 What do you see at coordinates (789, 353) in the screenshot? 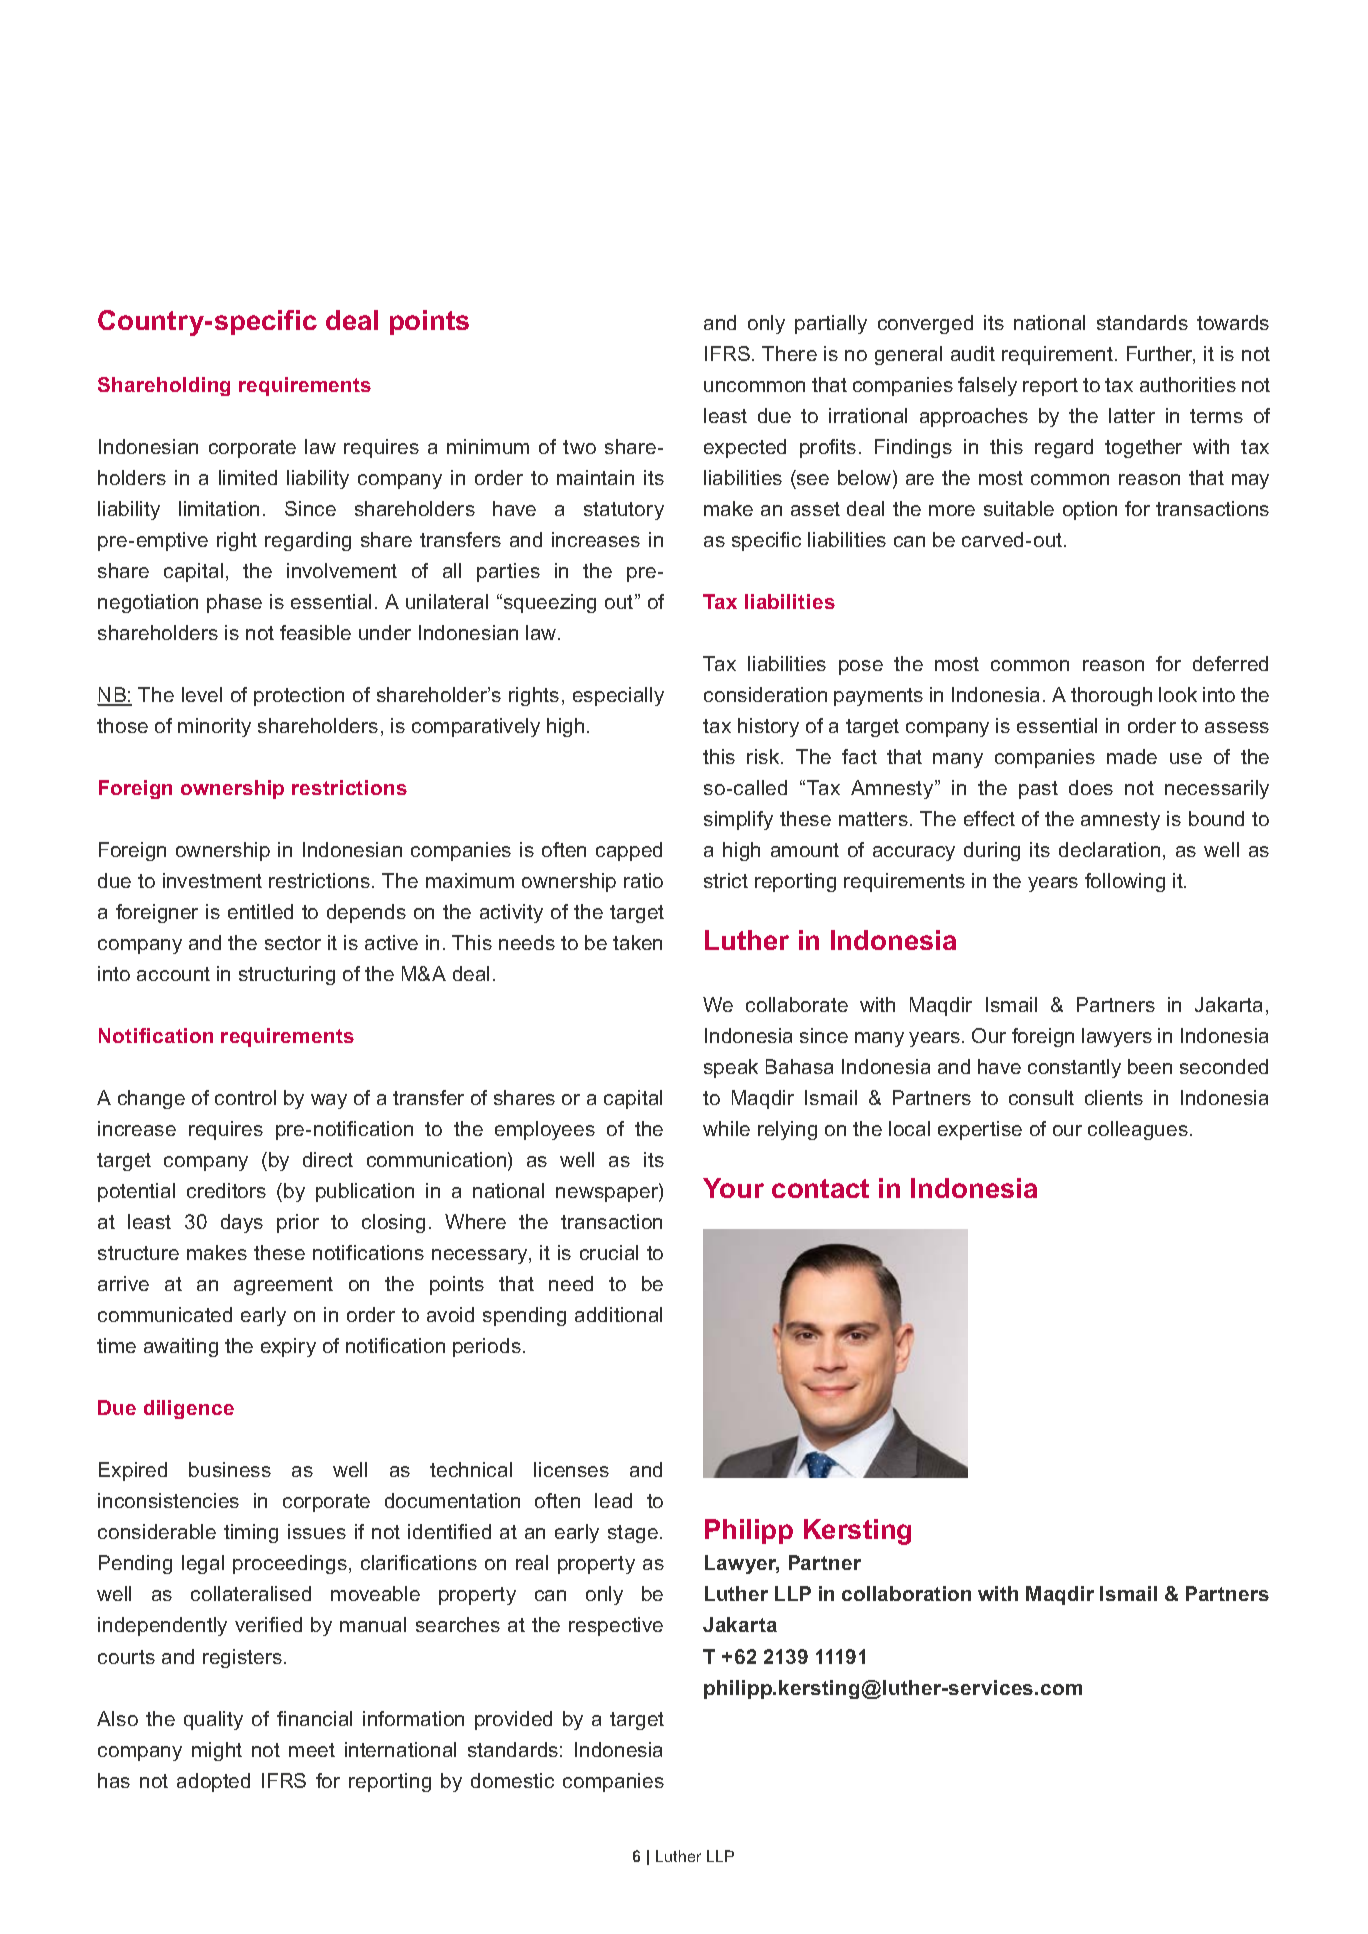
I see `There` at bounding box center [789, 353].
